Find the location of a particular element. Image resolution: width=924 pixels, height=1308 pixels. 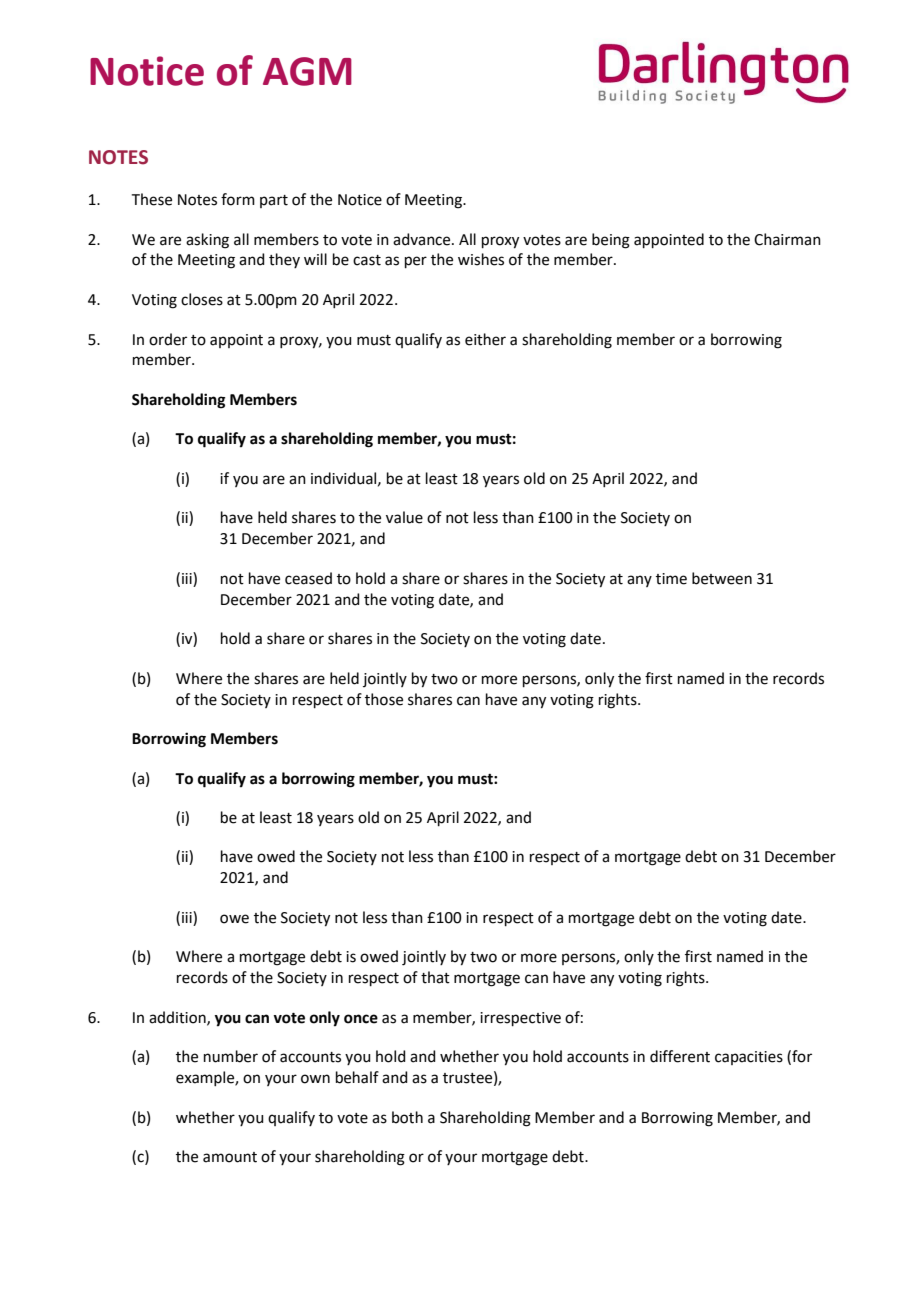

amount is located at coordinates (230, 1157).
